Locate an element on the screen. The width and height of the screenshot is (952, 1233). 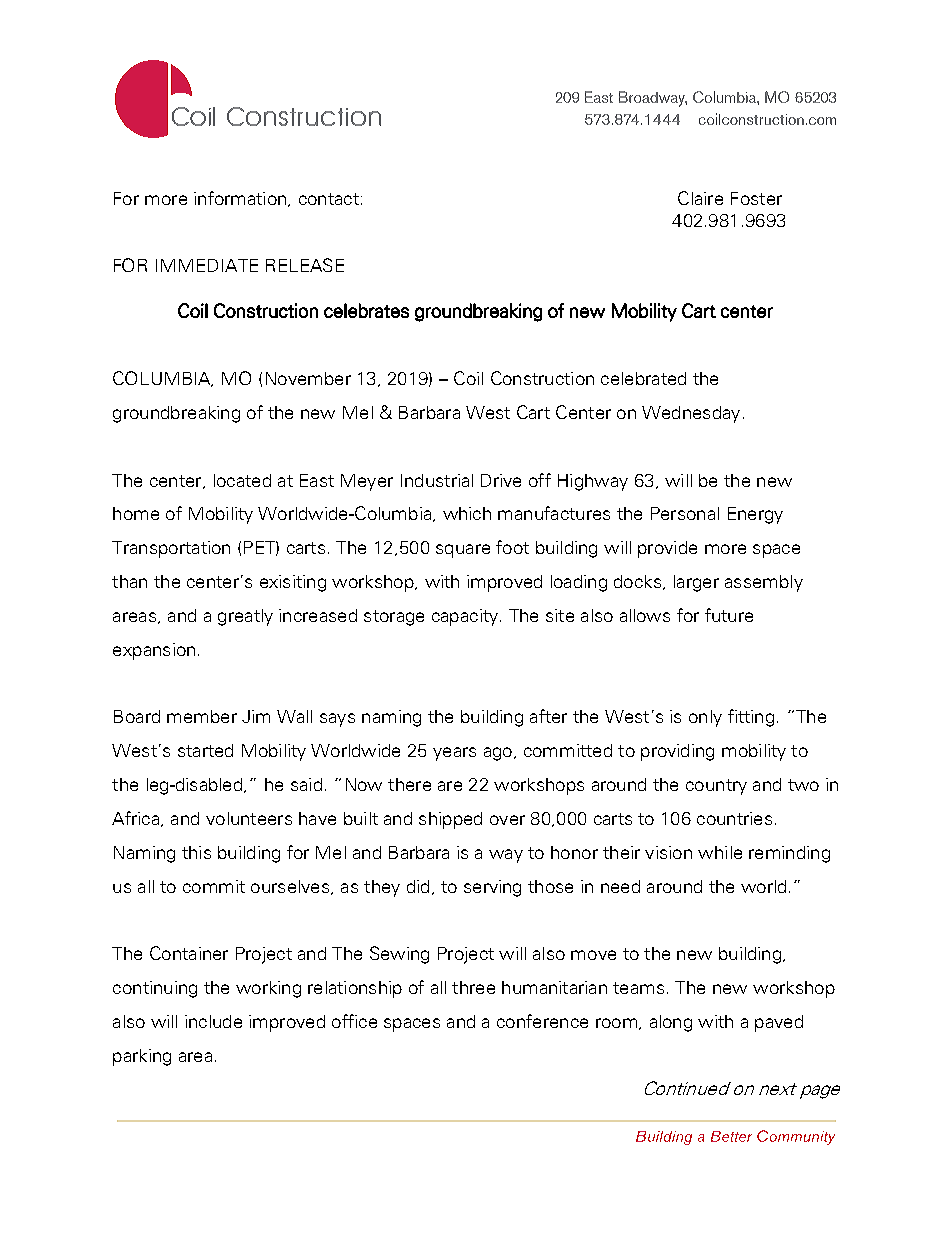
include is located at coordinates (213, 1021).
